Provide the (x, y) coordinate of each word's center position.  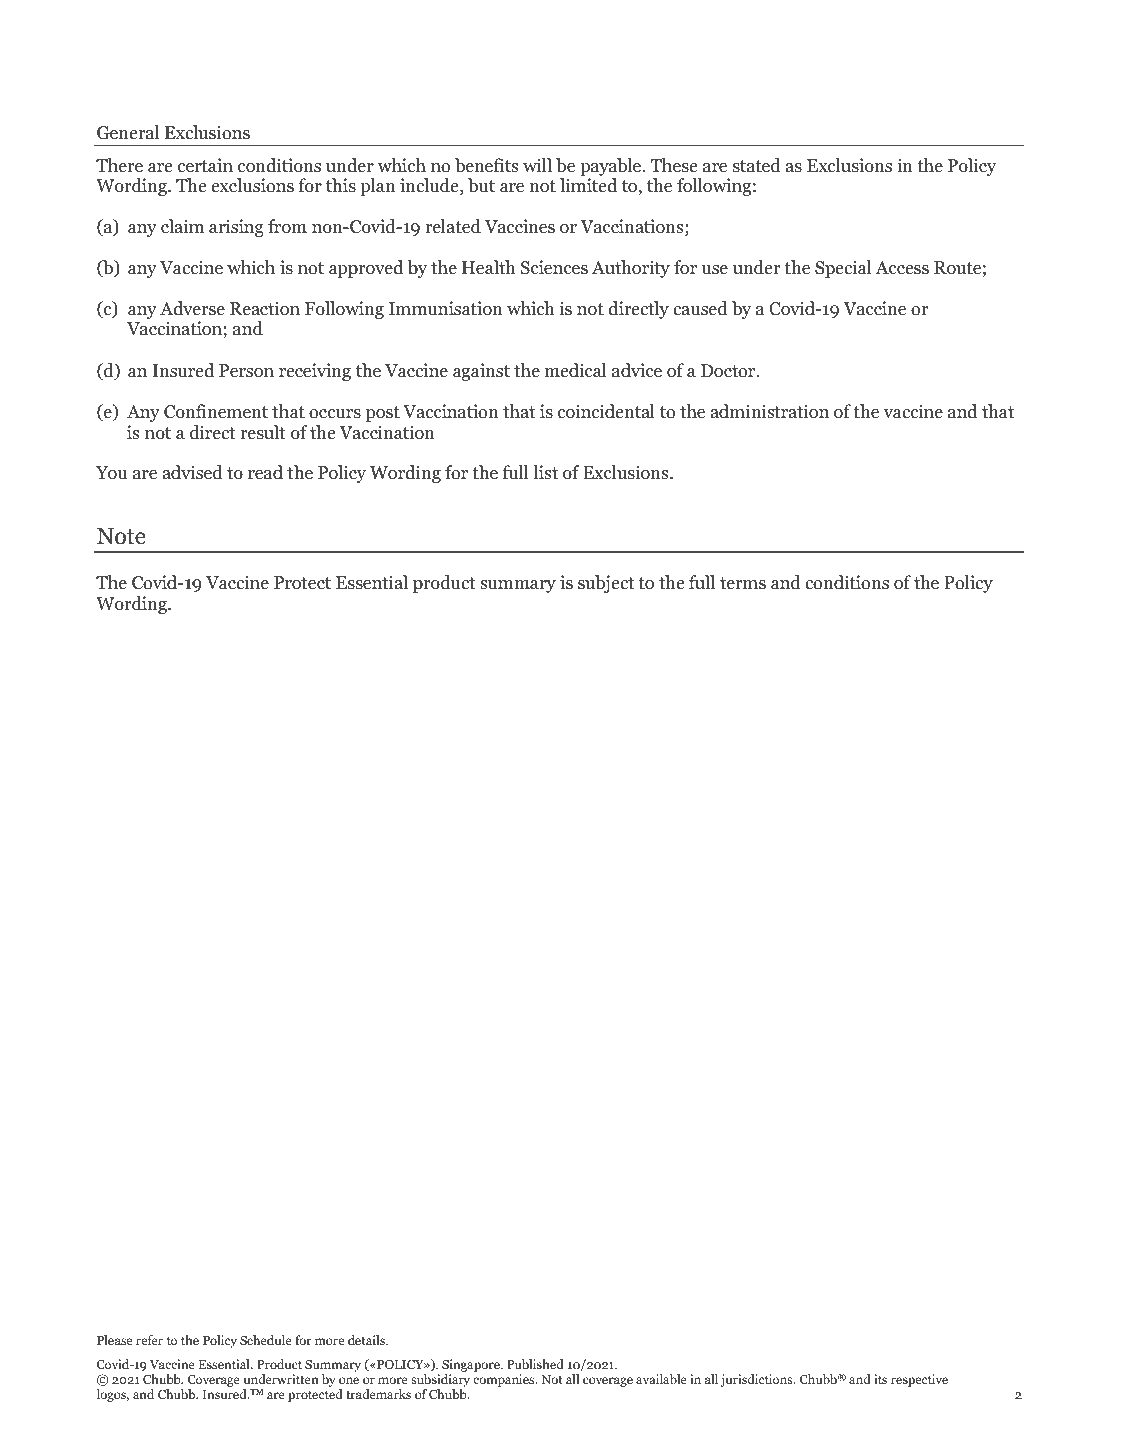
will (537, 165)
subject (606, 584)
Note (121, 536)
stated (757, 165)
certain (205, 165)
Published (535, 1364)
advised (192, 472)
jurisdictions (757, 1380)
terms (743, 583)
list (545, 472)
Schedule (266, 1340)
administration (769, 411)
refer (149, 1340)
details (367, 1340)
